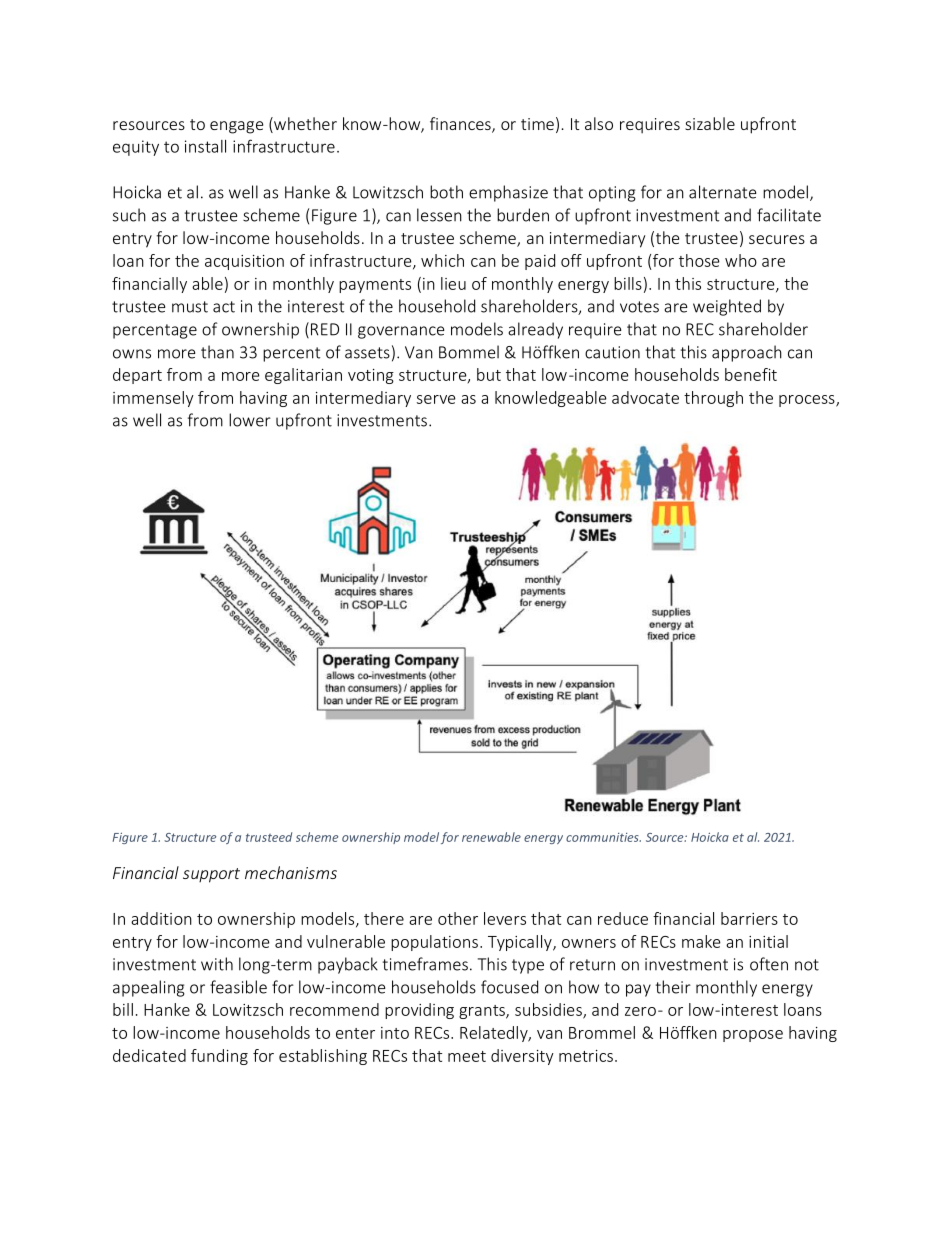 This page has width=952, height=1233. What do you see at coordinates (751, 374) in the page?
I see `benefit` at bounding box center [751, 374].
